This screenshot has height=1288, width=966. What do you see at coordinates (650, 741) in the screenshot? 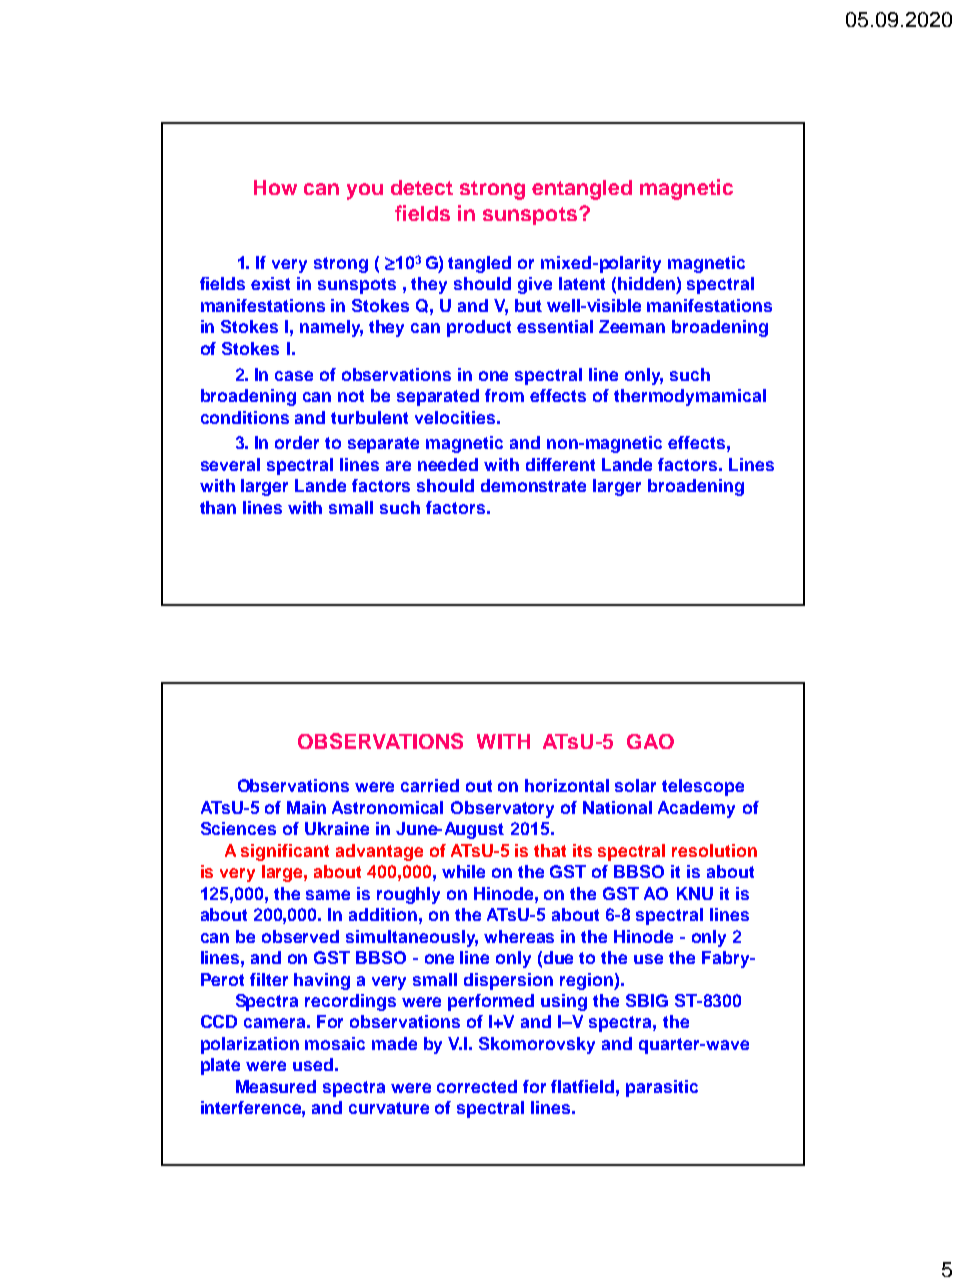
I see `GAO` at bounding box center [650, 741].
